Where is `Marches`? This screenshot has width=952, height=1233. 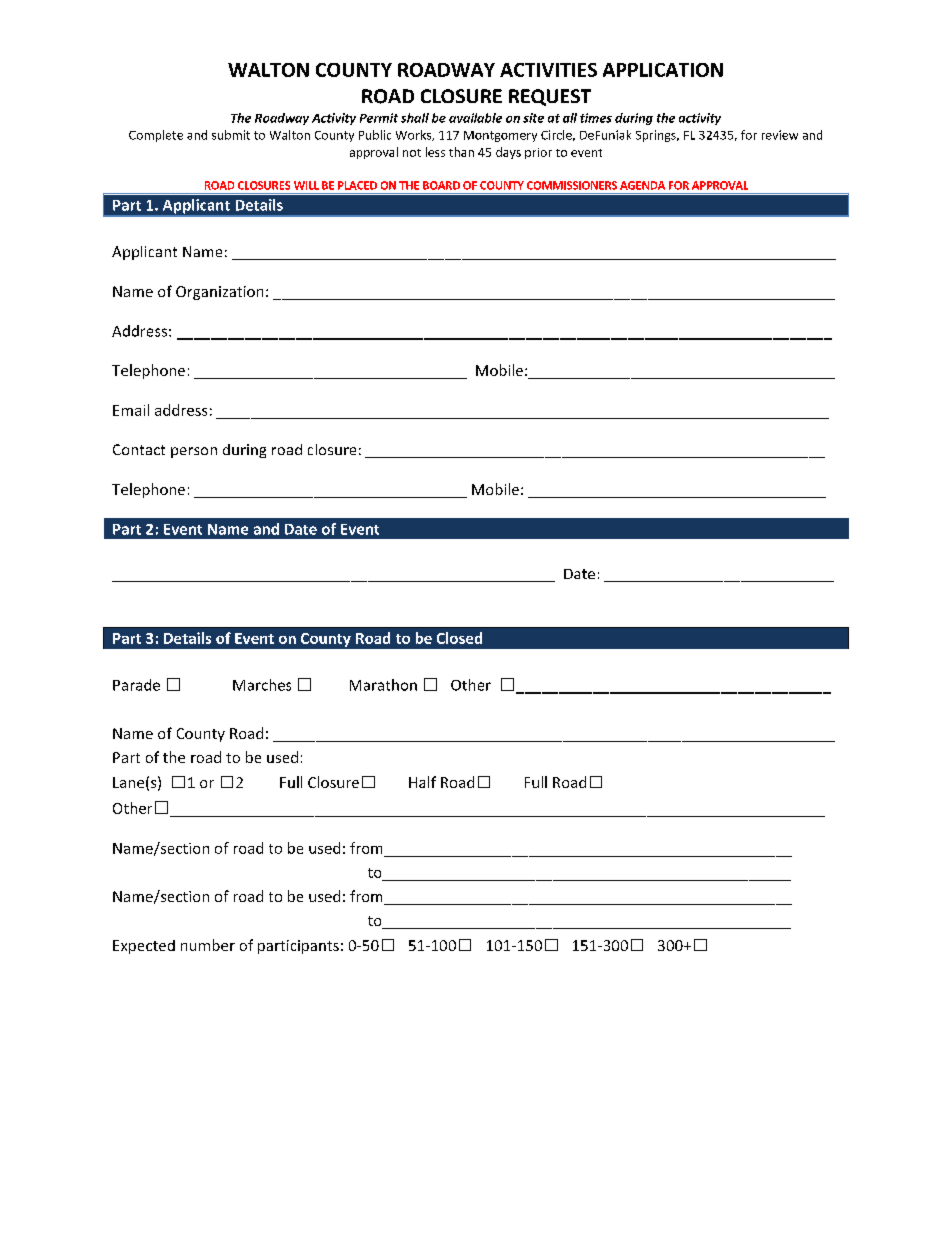
Marches is located at coordinates (262, 685).
